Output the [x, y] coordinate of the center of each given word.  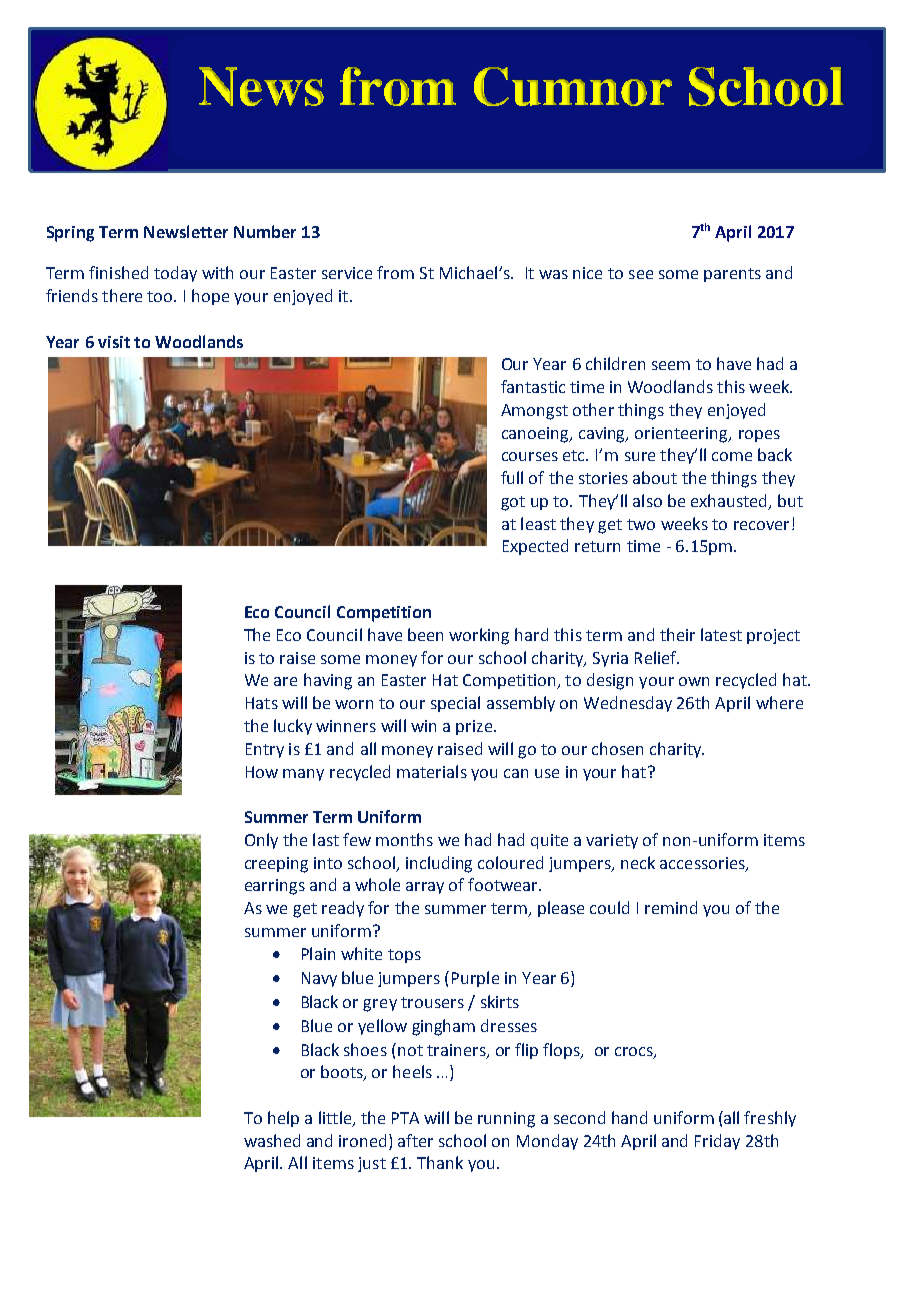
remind [671, 907]
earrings [275, 887]
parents [732, 275]
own [694, 681]
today [175, 274]
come [732, 456]
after [415, 1140]
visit [114, 342]
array [425, 888]
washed [272, 1140]
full [512, 477]
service [347, 273]
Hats [262, 703]
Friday [717, 1142]
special [455, 704]
